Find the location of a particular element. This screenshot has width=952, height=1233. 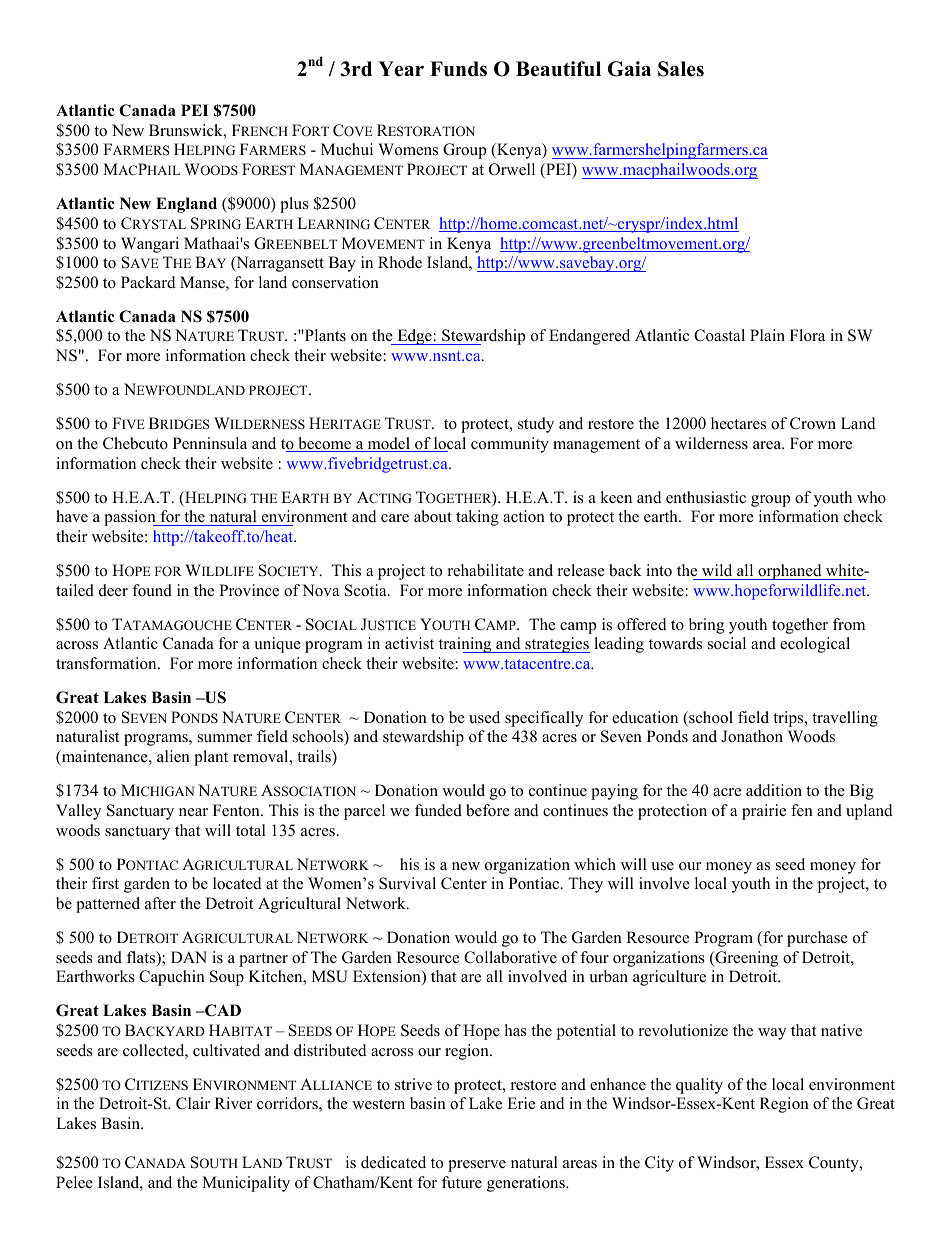

plus is located at coordinates (294, 205).
